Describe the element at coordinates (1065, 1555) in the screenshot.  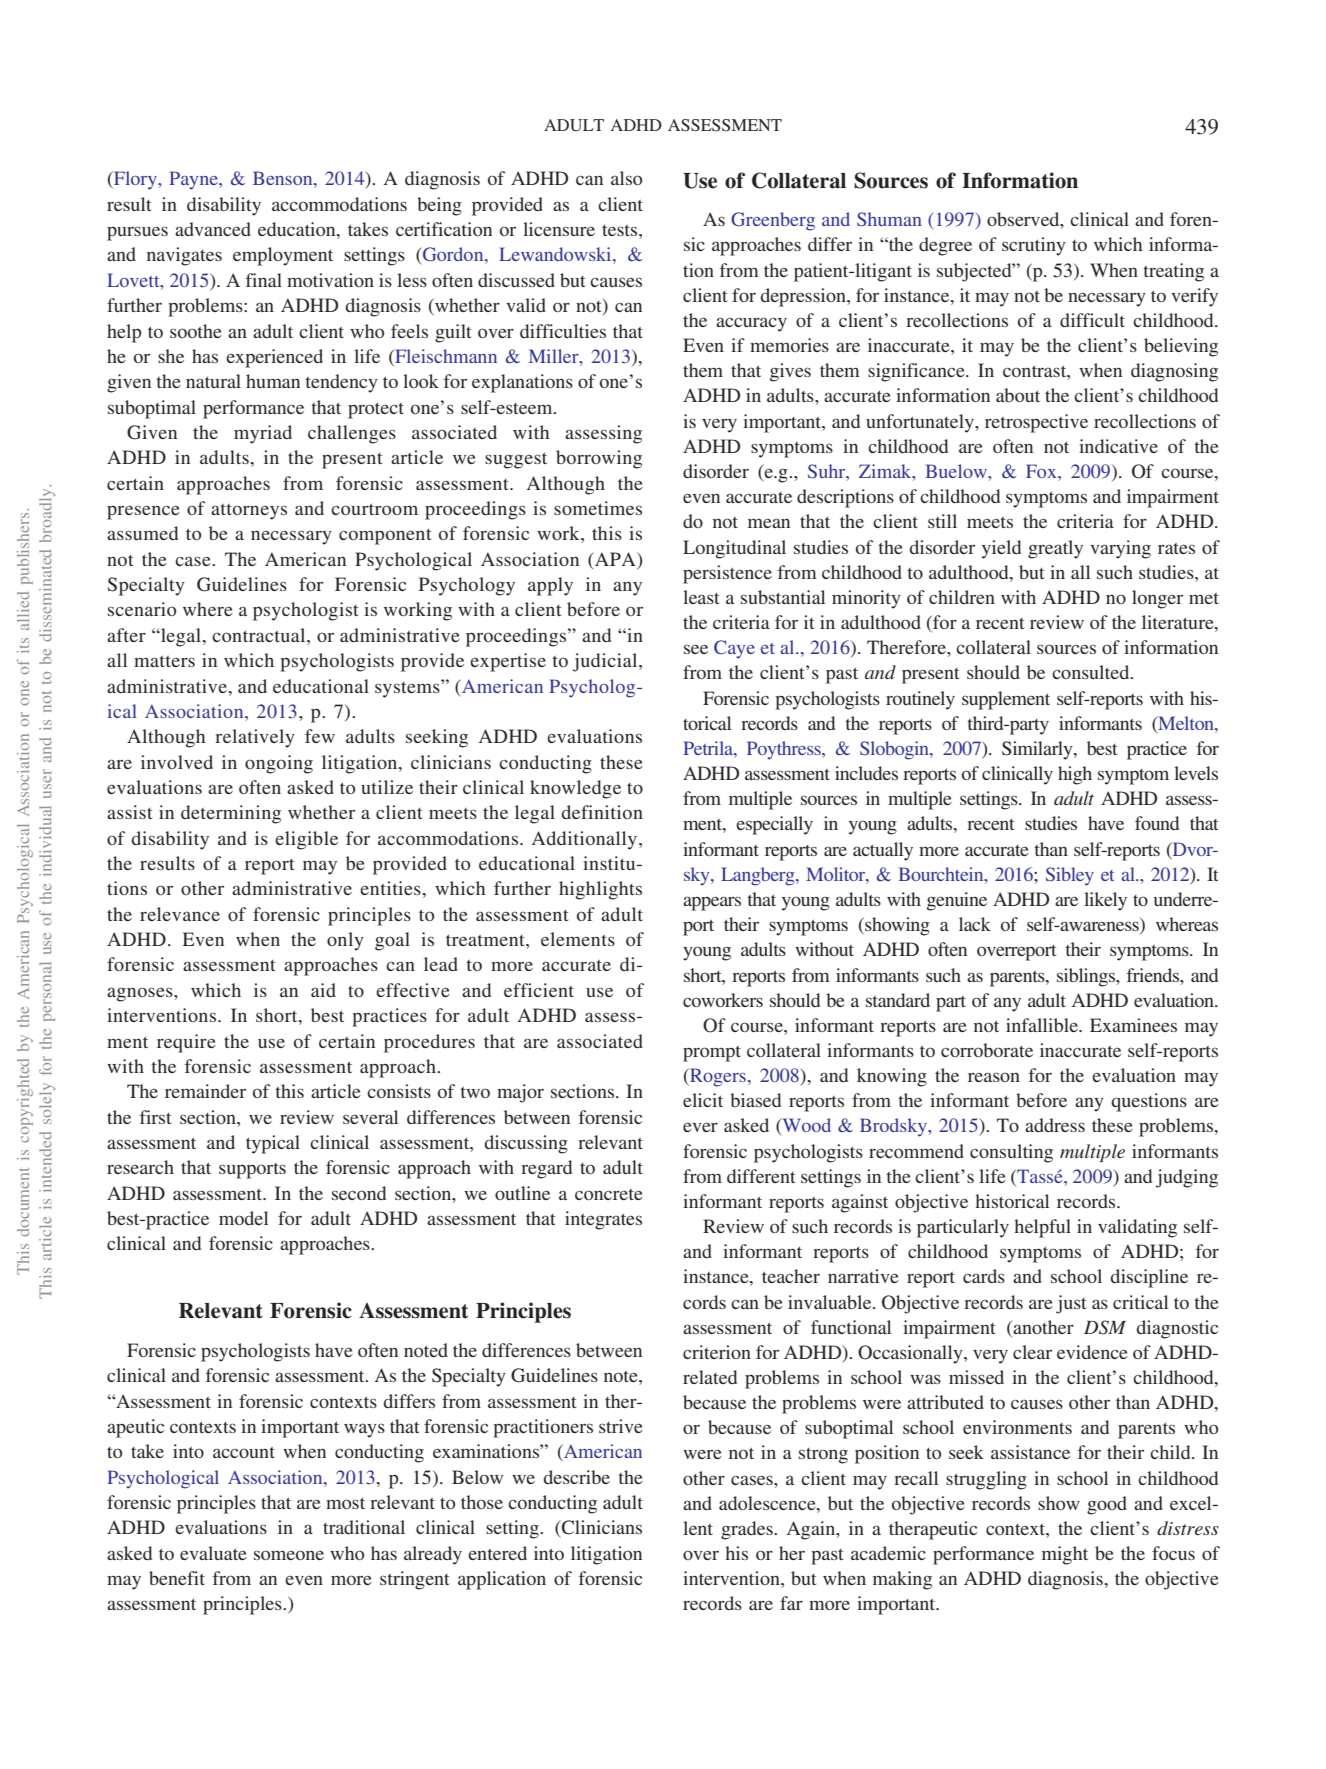
I see `might` at that location.
